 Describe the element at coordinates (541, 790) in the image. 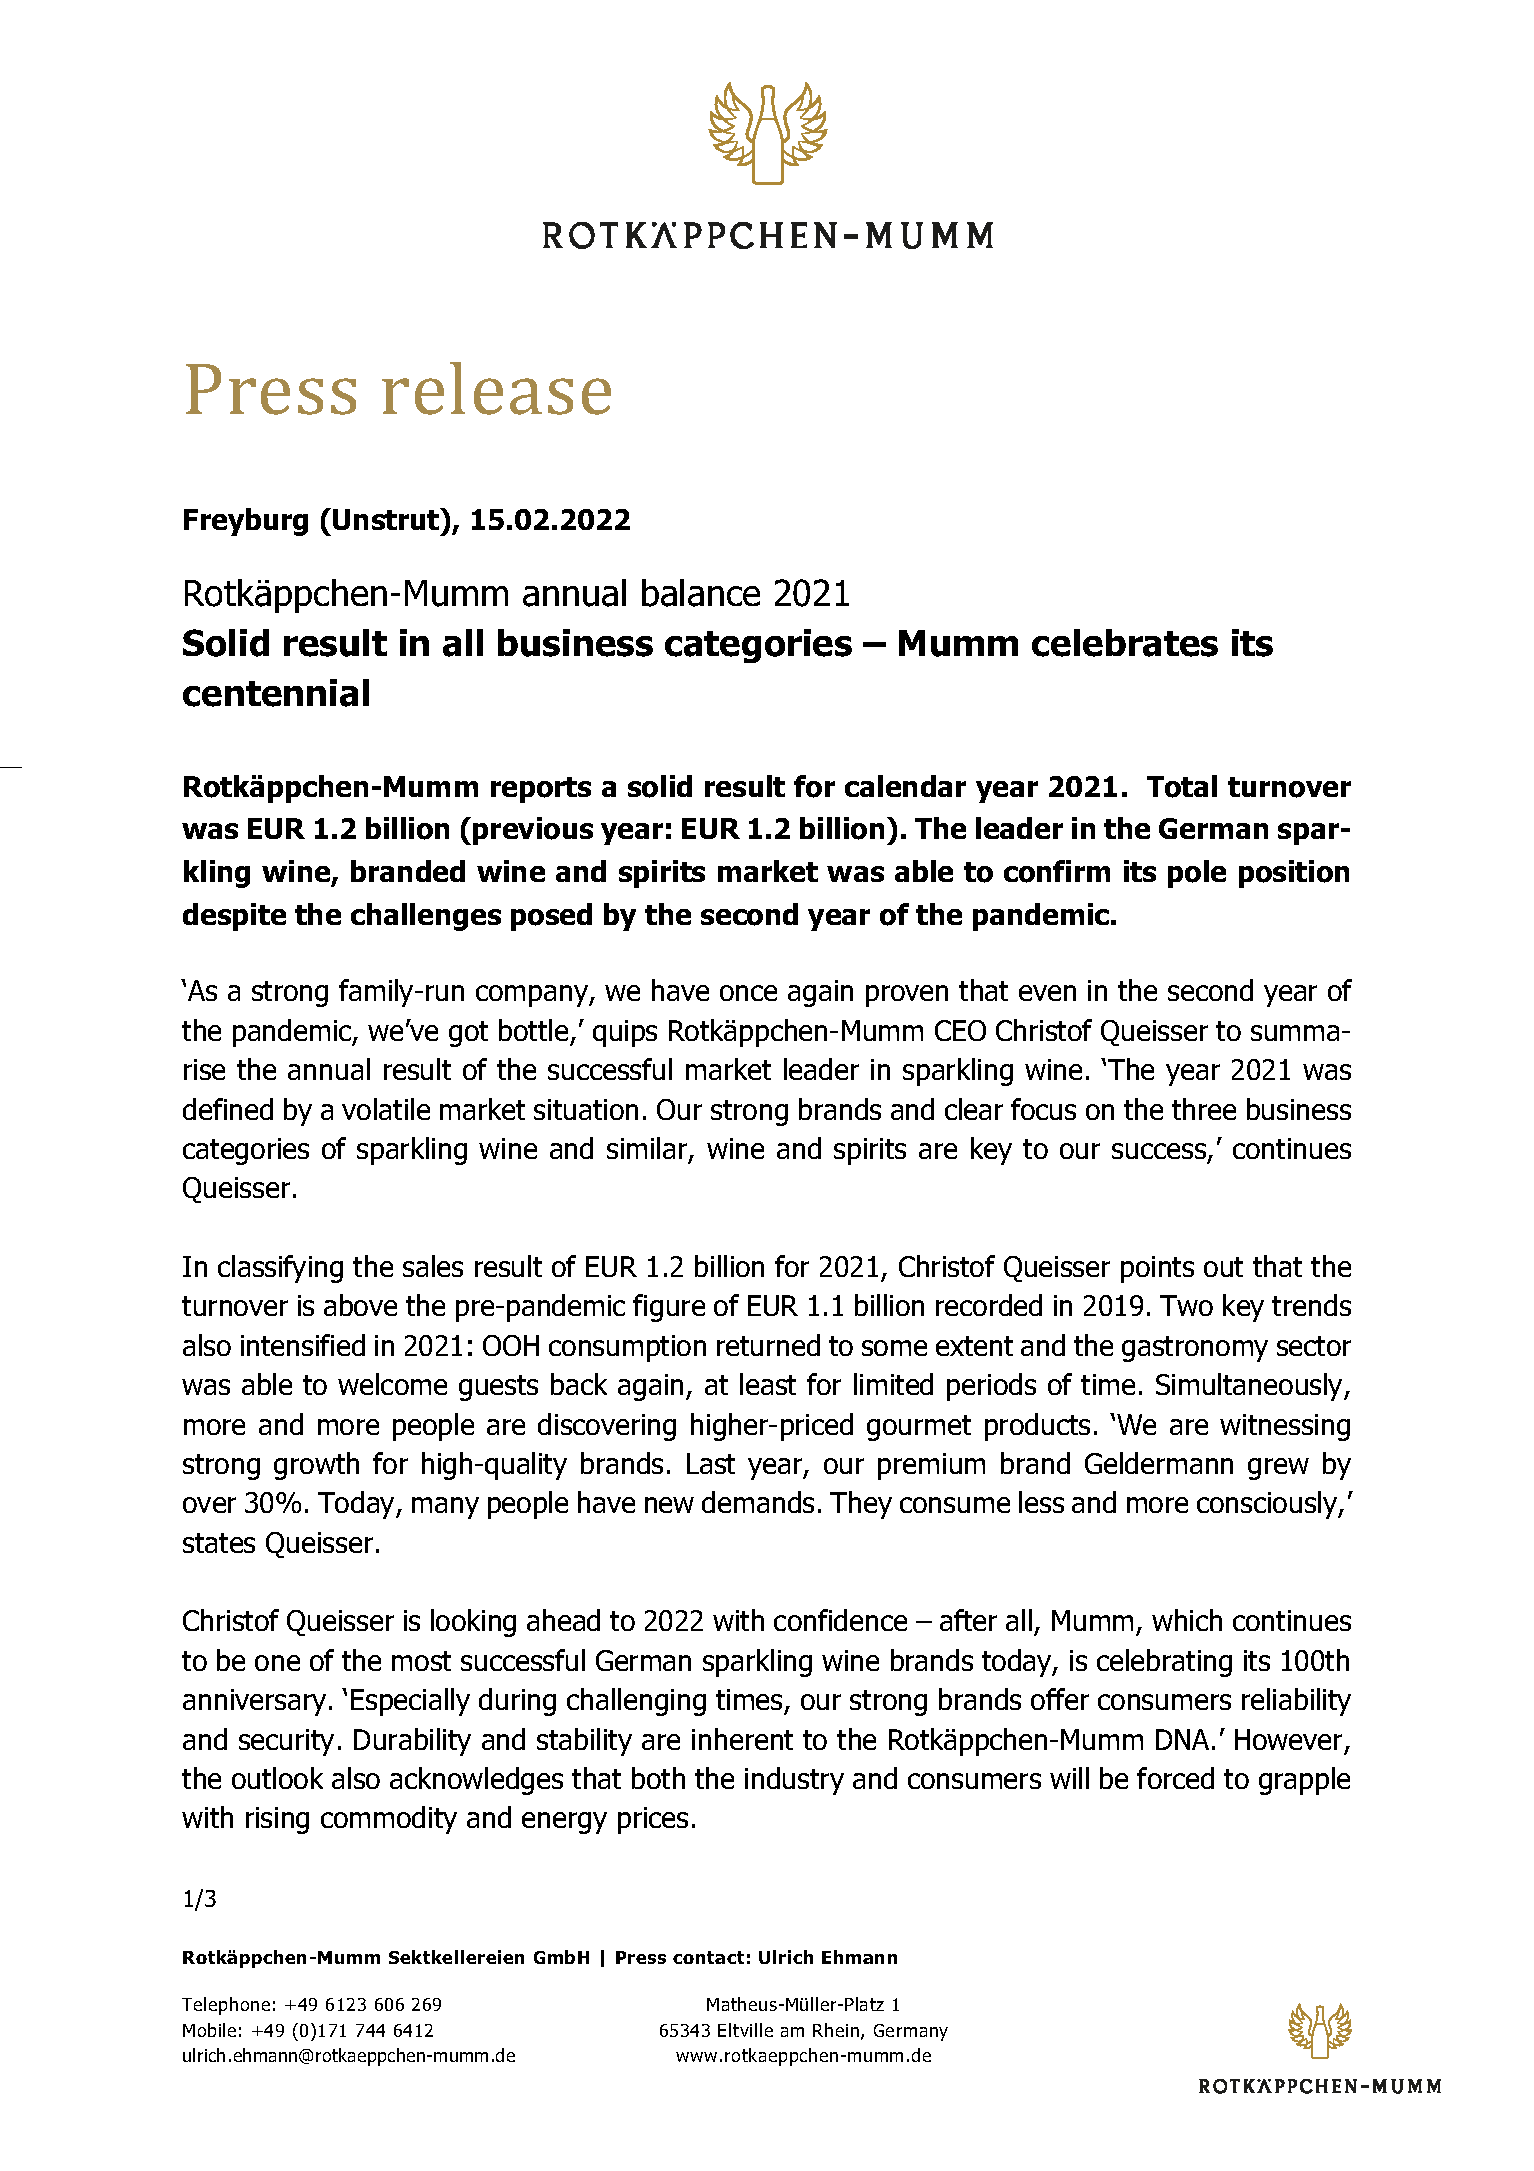

I see `reports` at that location.
